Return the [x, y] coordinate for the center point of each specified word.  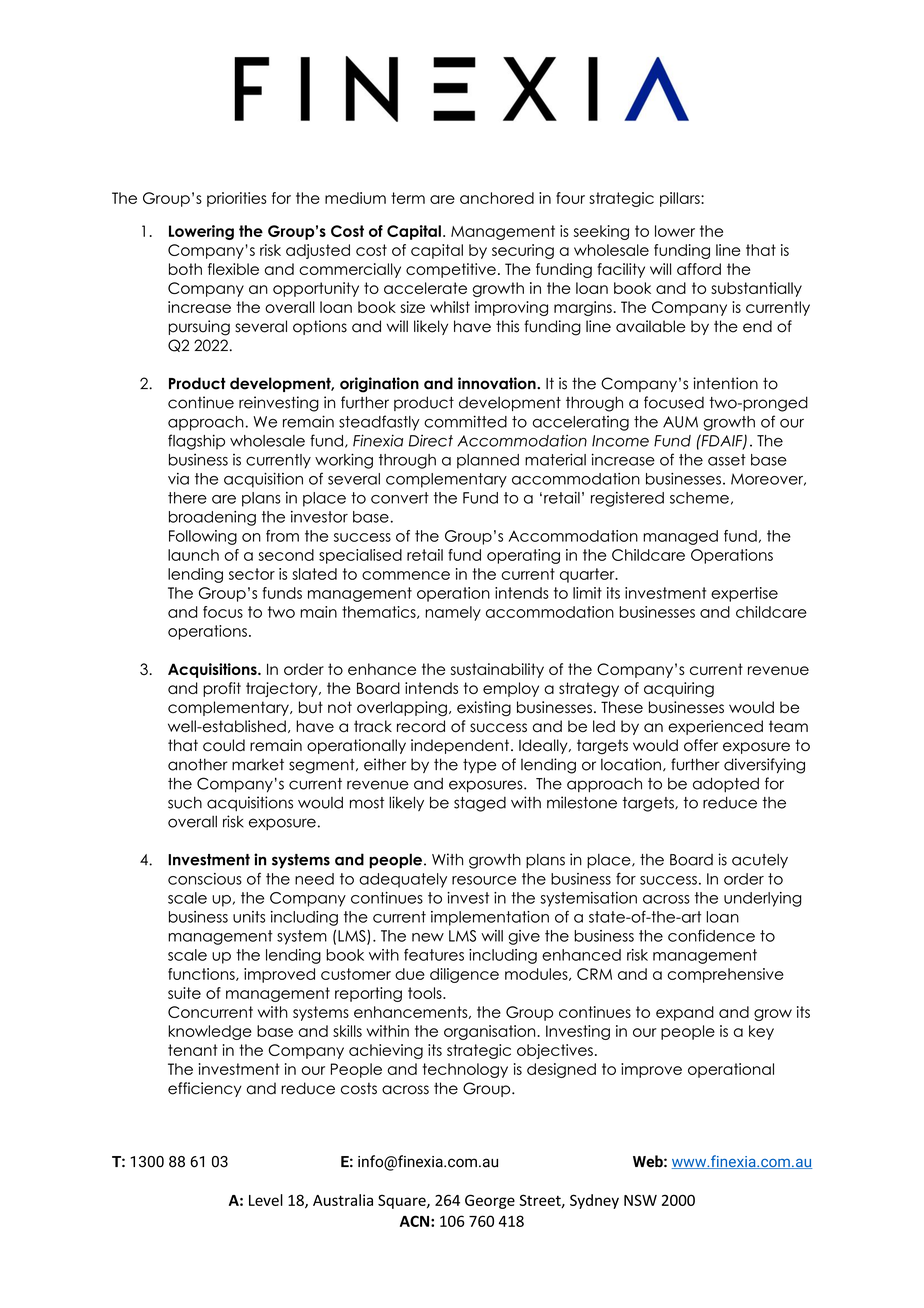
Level [266, 1200]
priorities [237, 199]
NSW [640, 1200]
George [490, 1201]
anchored [497, 198]
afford [699, 269]
